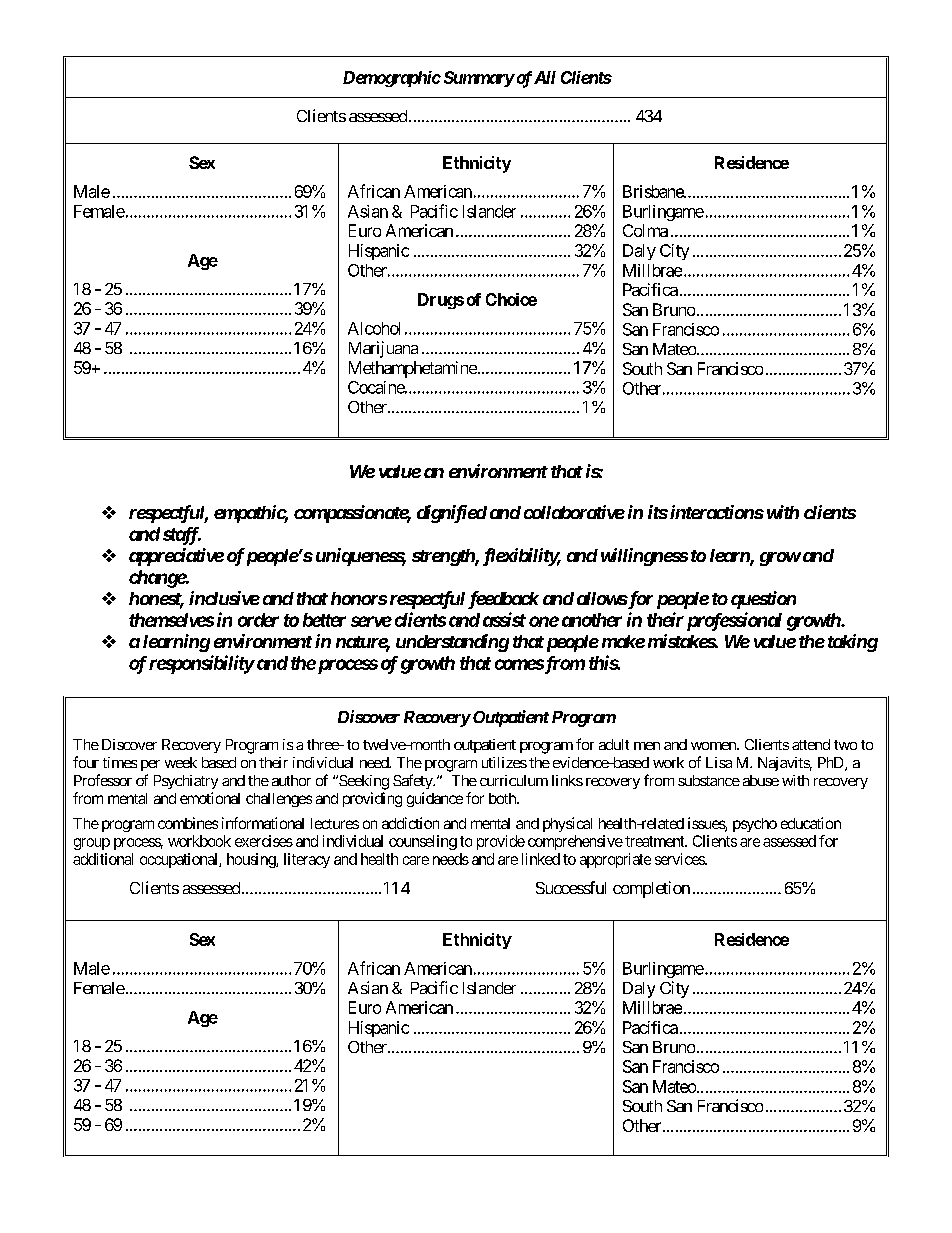  I want to click on order, so click(258, 620).
